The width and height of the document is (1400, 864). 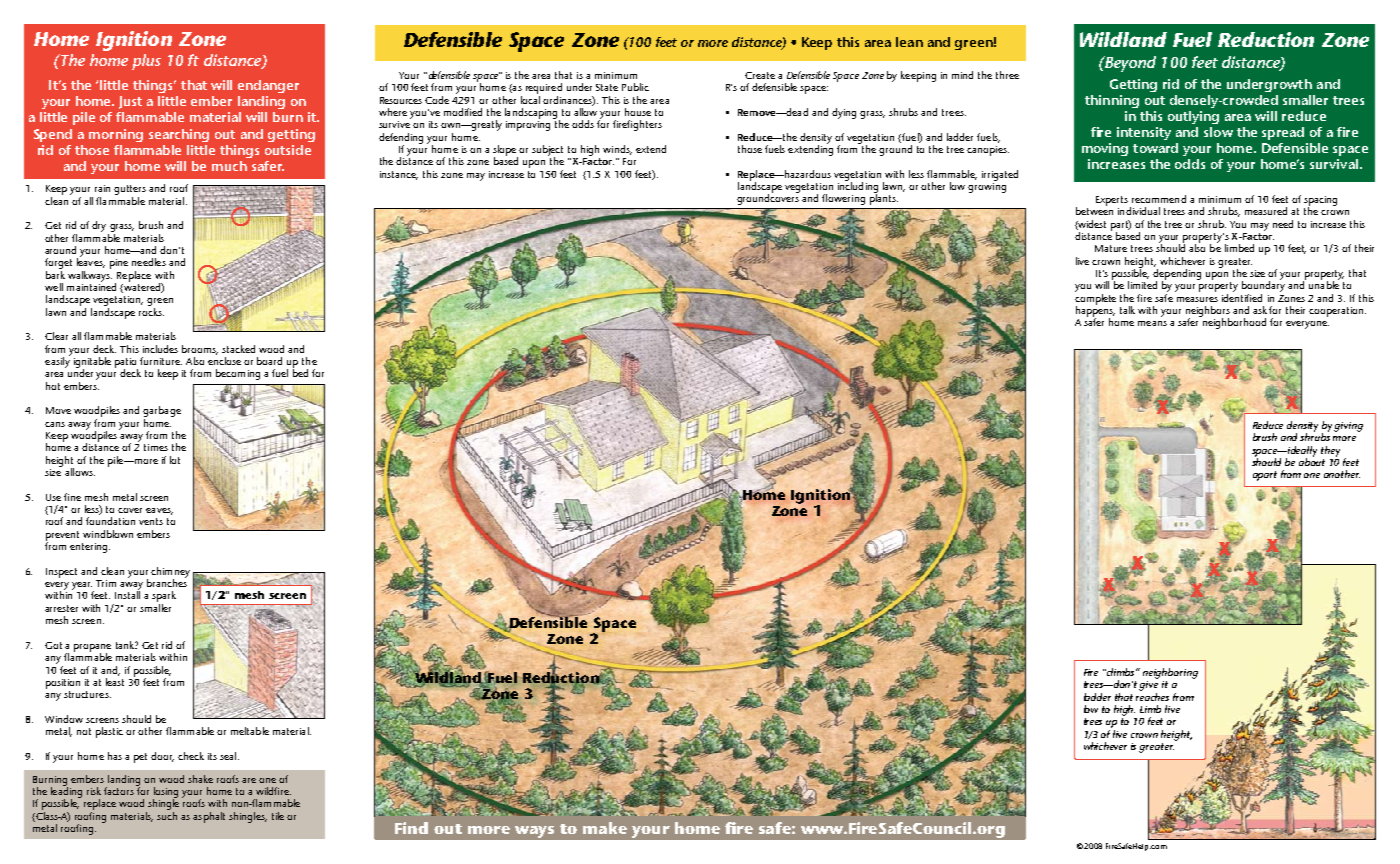 What do you see at coordinates (1170, 673) in the document?
I see `neighboring` at bounding box center [1170, 673].
